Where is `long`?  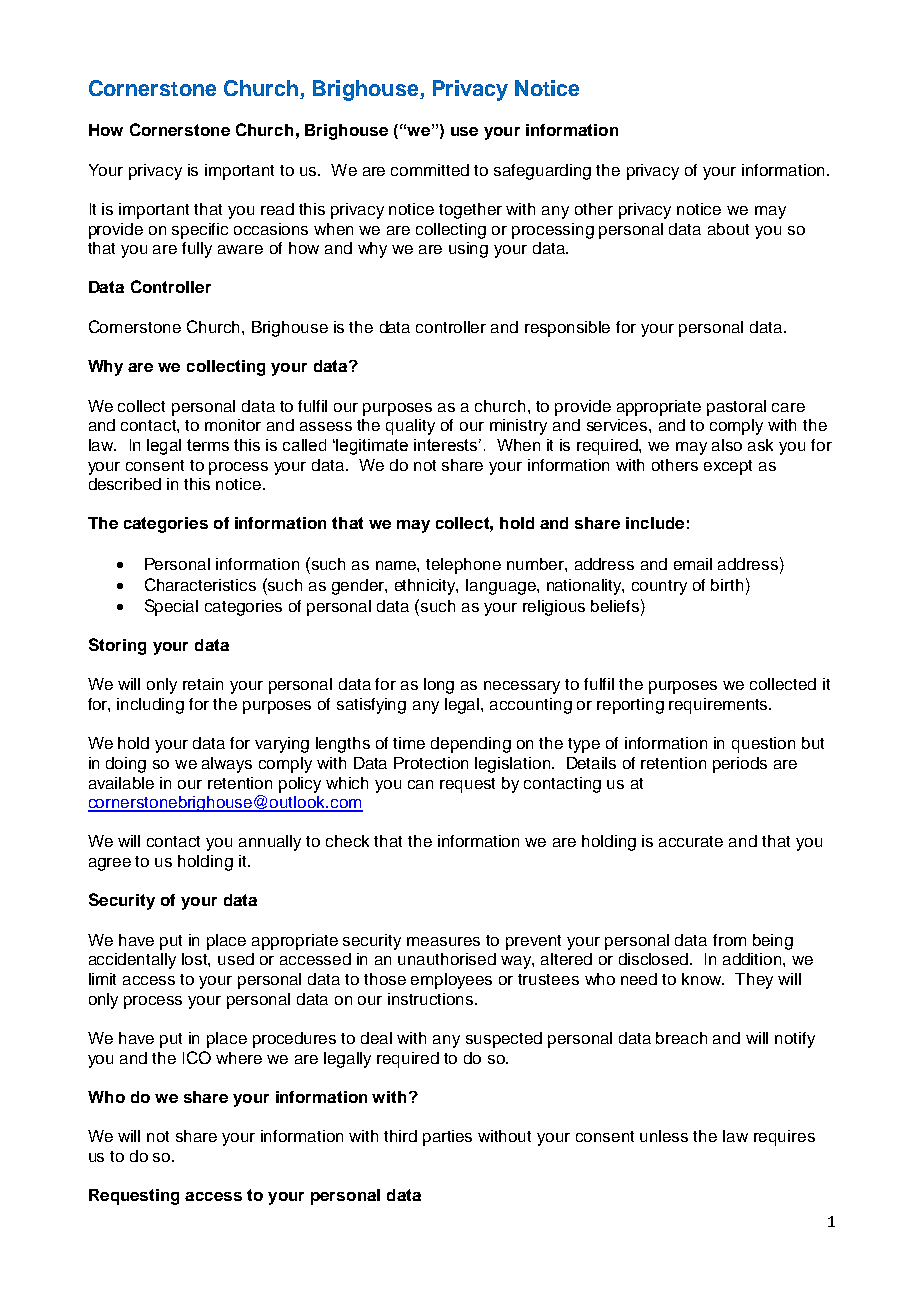 long is located at coordinates (439, 686).
